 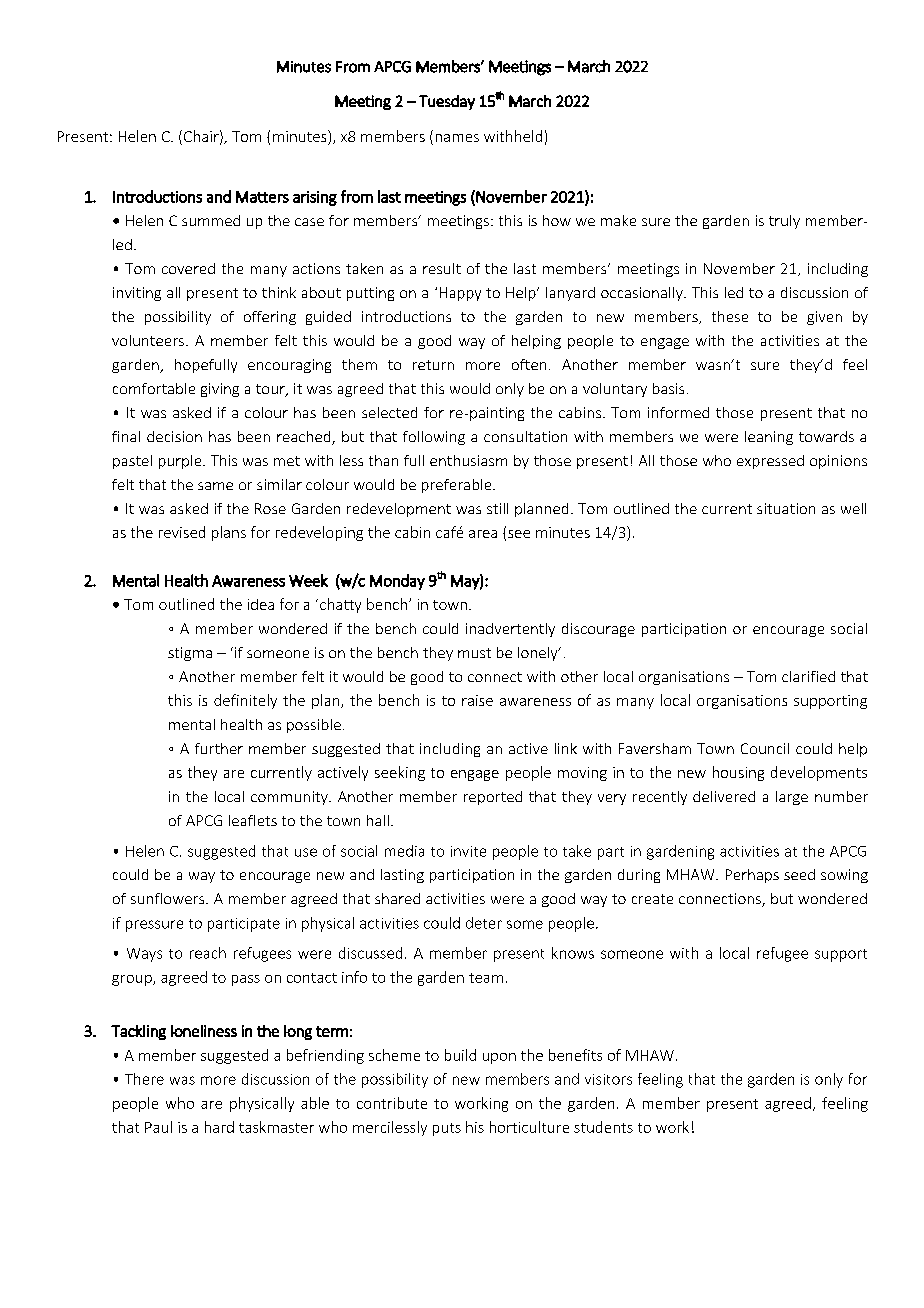 What do you see at coordinates (529, 1127) in the screenshot?
I see `horticulture` at bounding box center [529, 1127].
